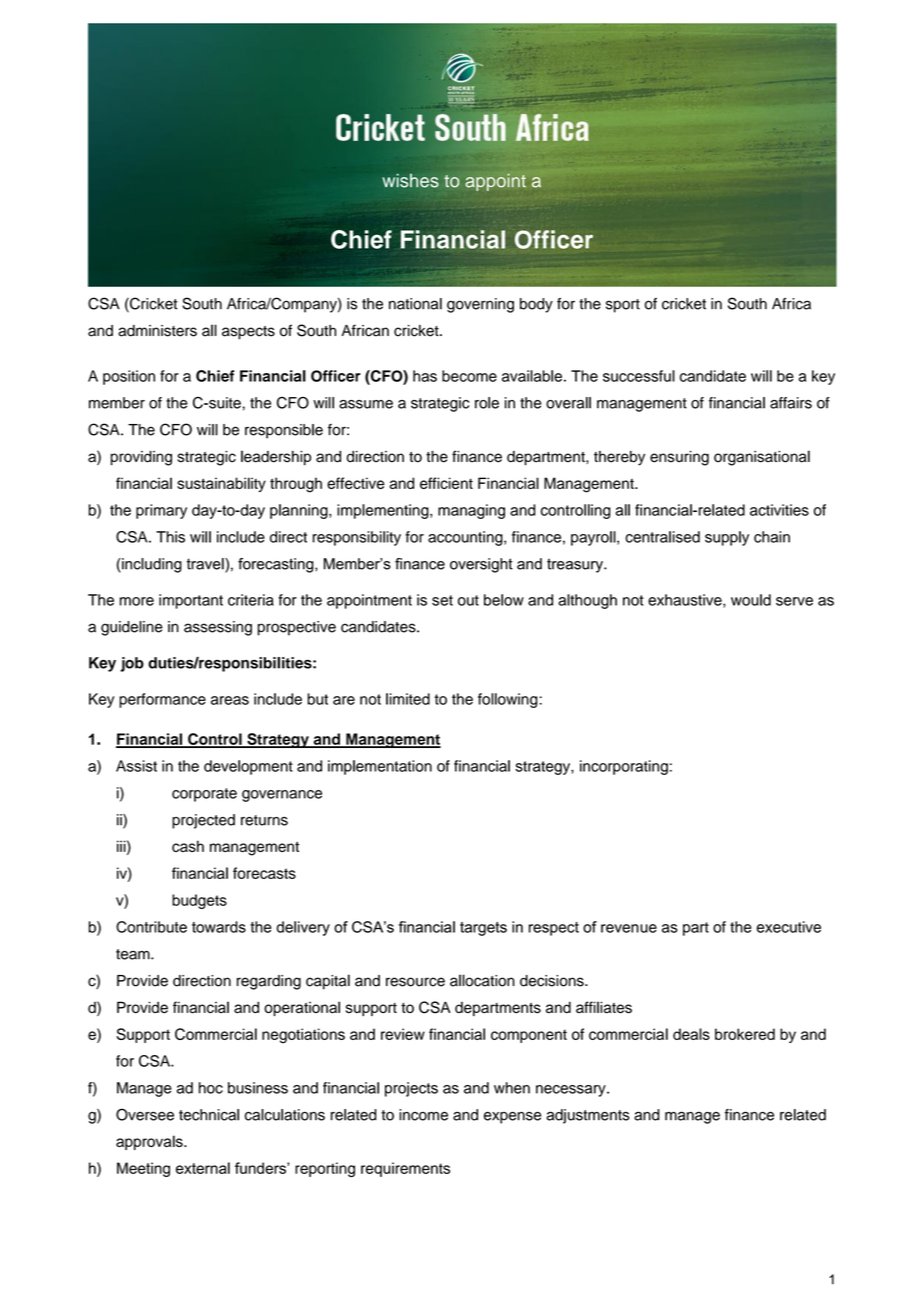 The height and width of the screenshot is (1309, 924). I want to click on sport, so click(623, 306).
